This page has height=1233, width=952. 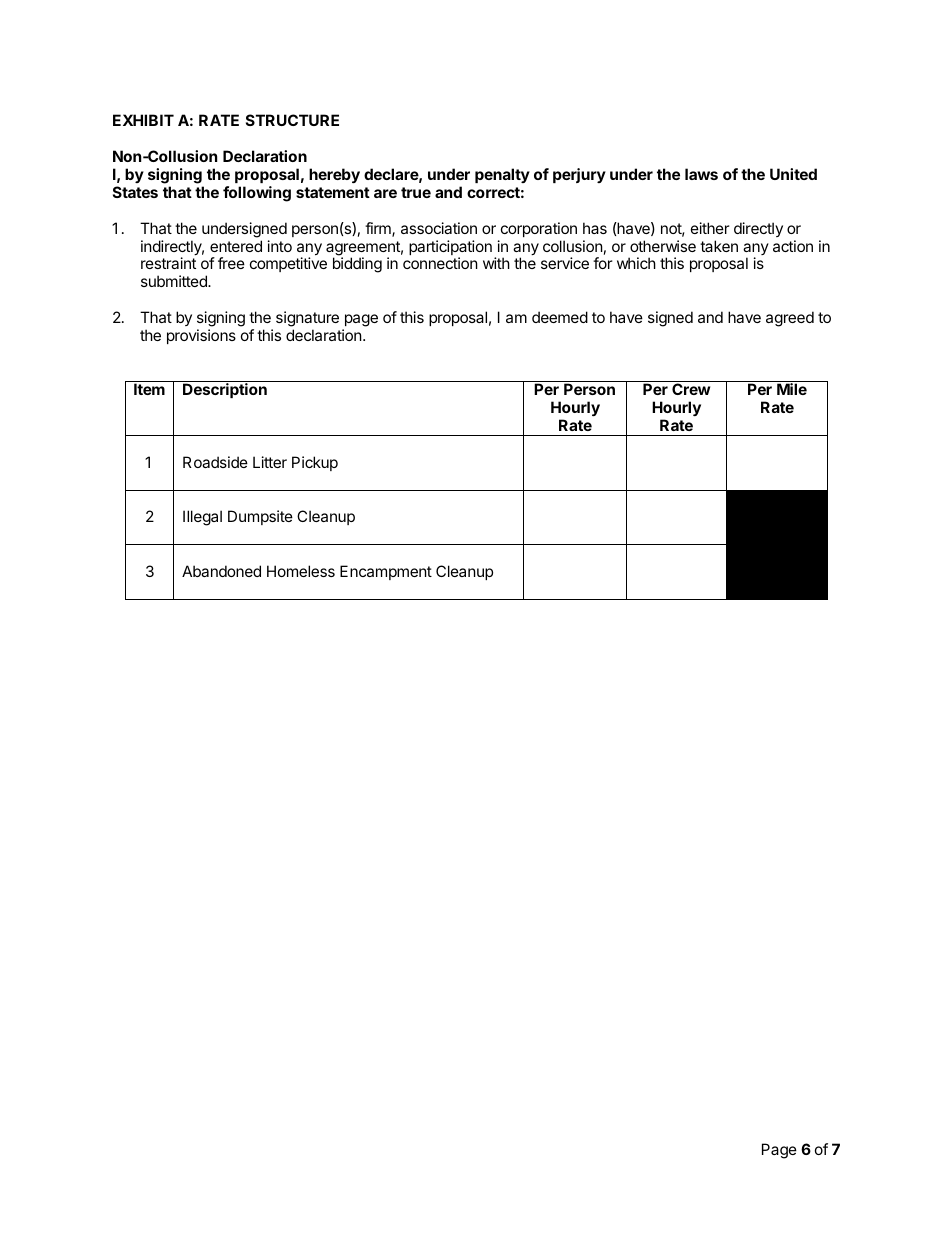 What do you see at coordinates (560, 317) in the page?
I see `deemed` at bounding box center [560, 317].
